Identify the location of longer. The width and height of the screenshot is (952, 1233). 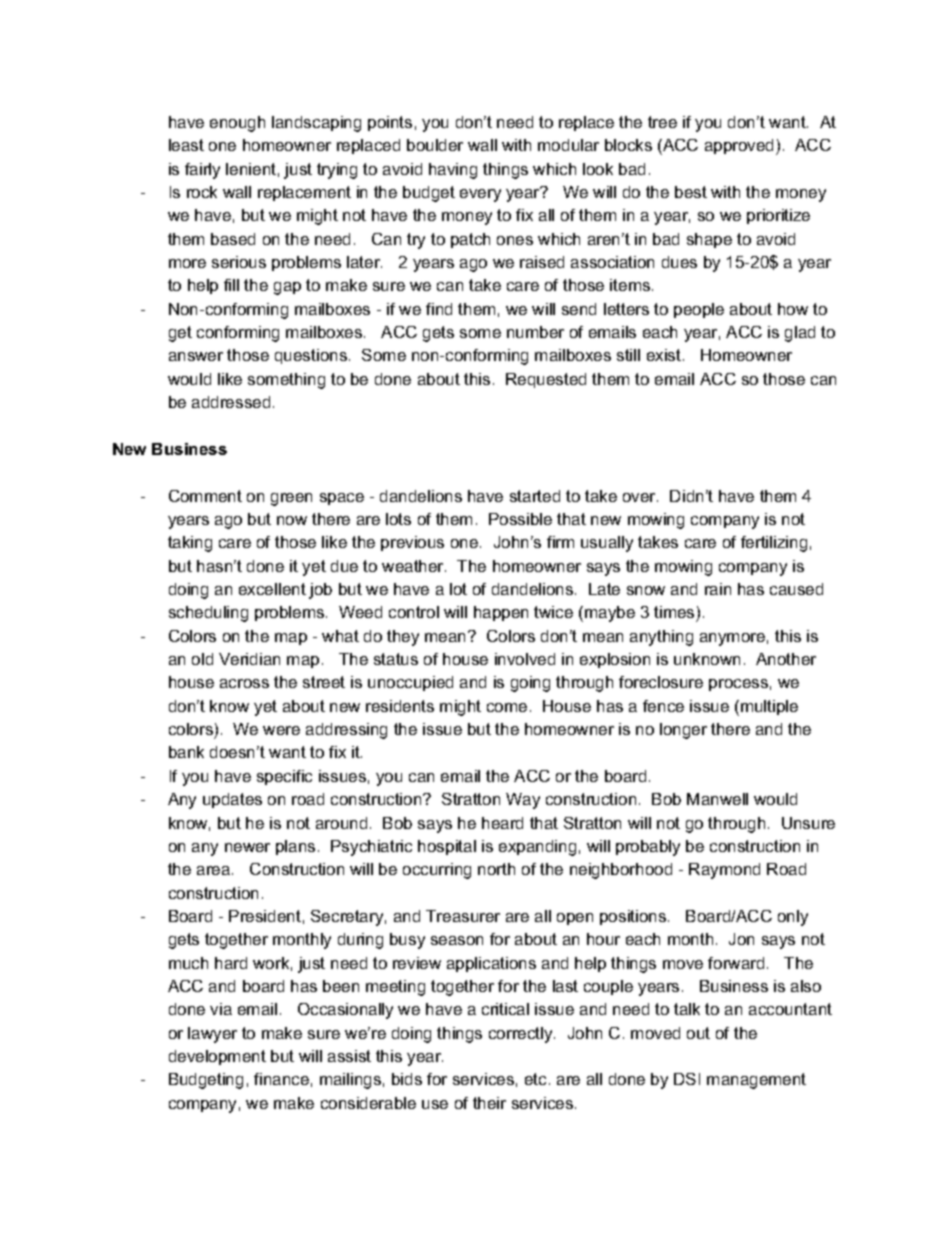
(683, 731).
